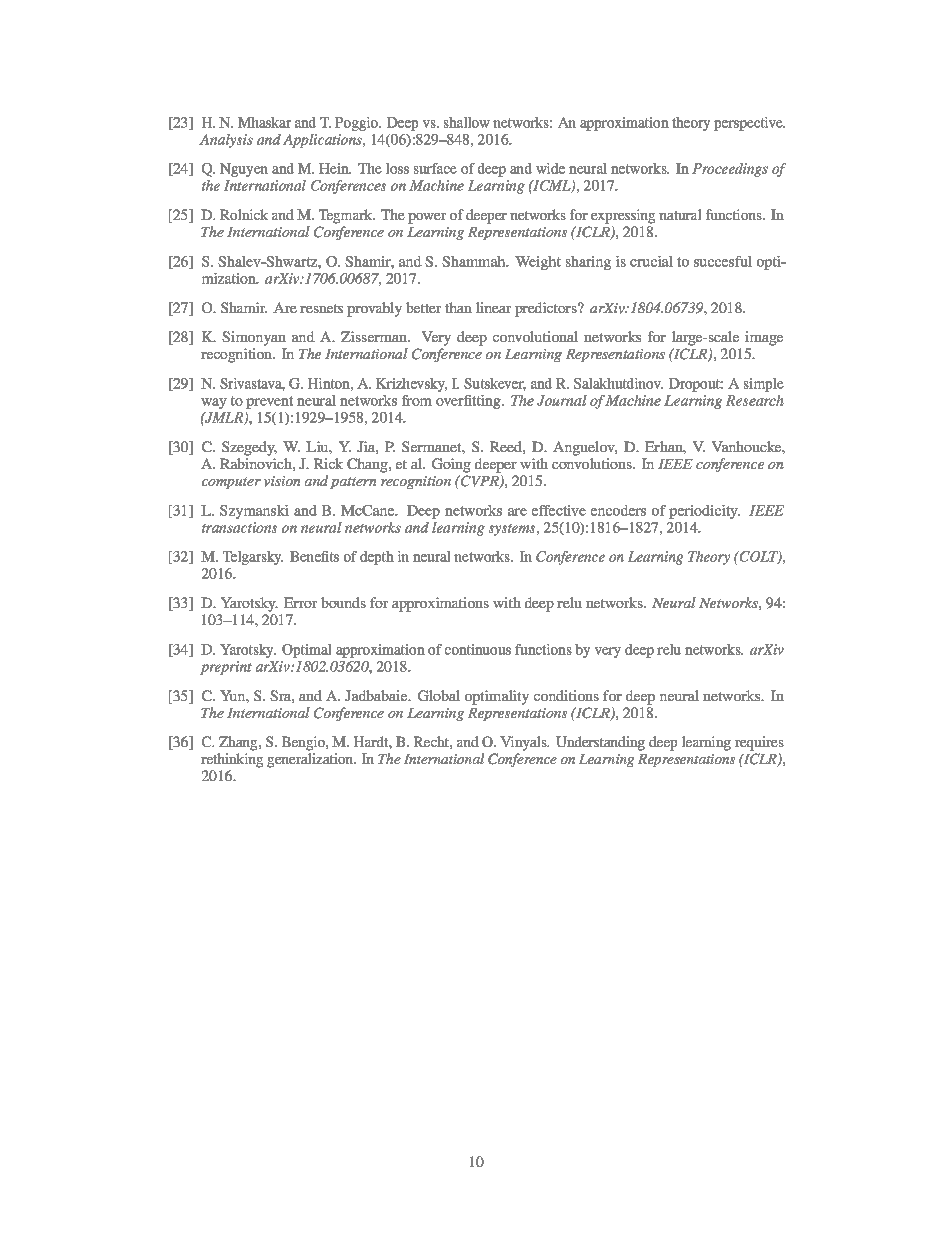 Image resolution: width=952 pixels, height=1233 pixels. I want to click on Proceedings, so click(730, 170).
